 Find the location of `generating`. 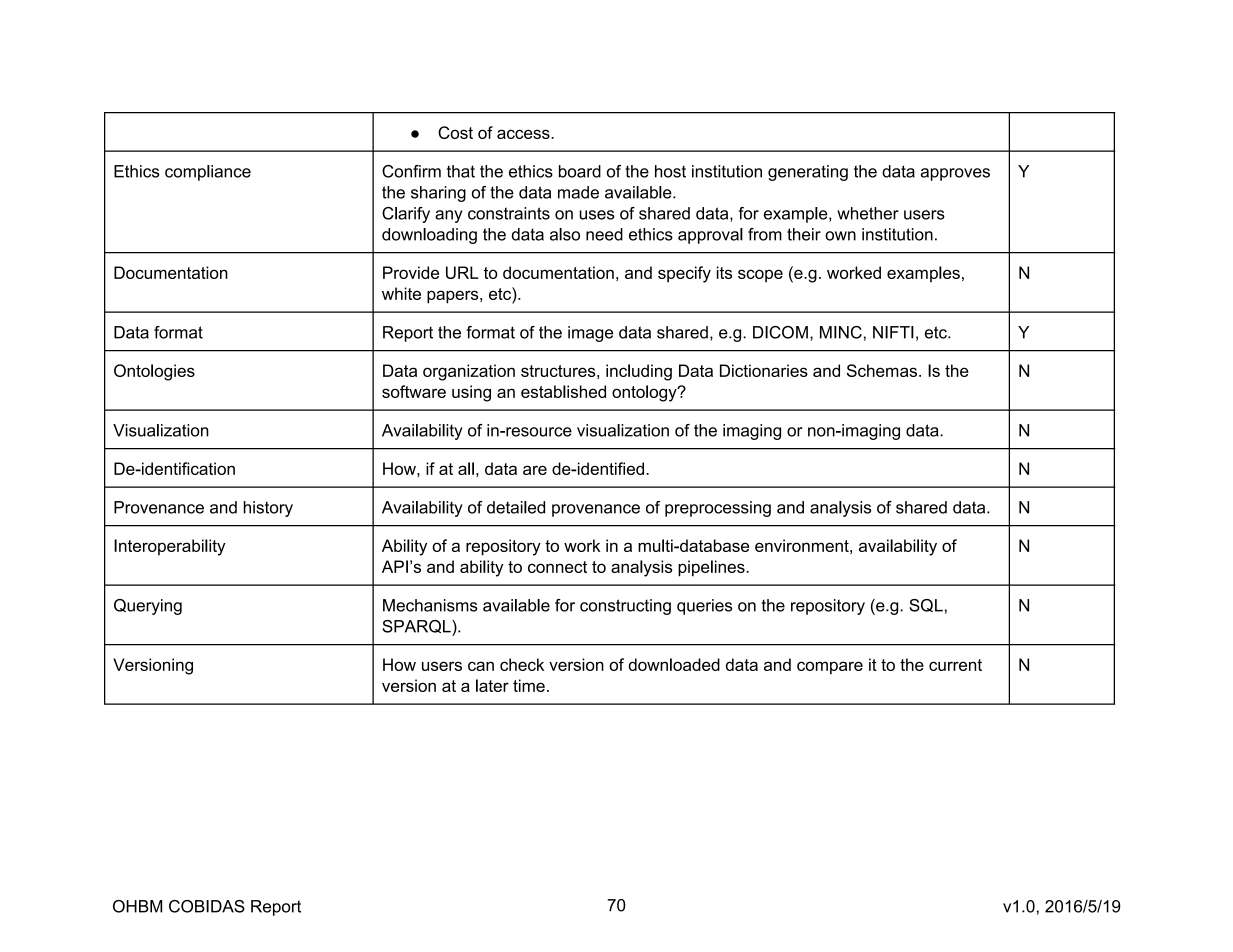

generating is located at coordinates (808, 173).
